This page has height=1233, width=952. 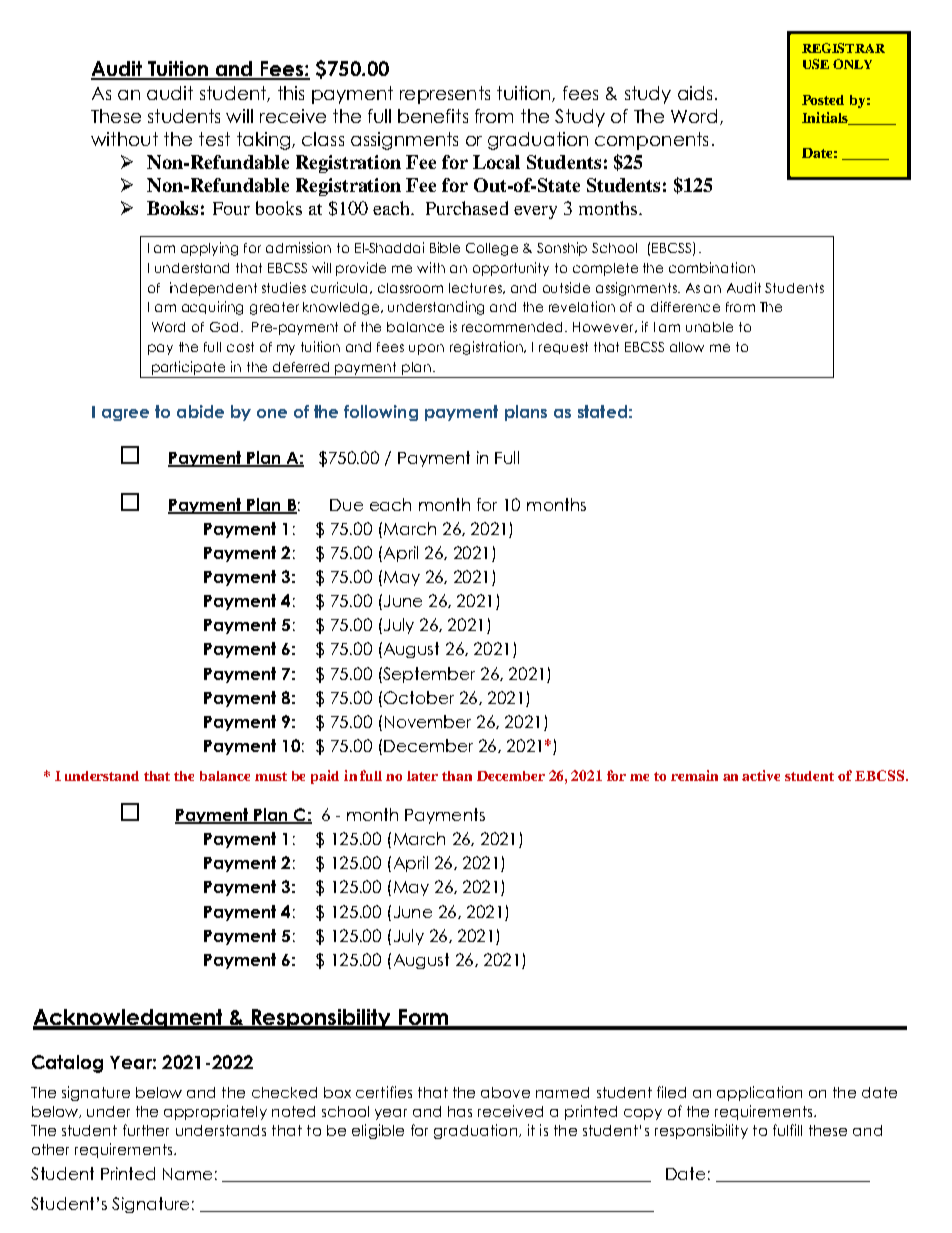 What do you see at coordinates (695, 93) in the page?
I see `aids` at bounding box center [695, 93].
